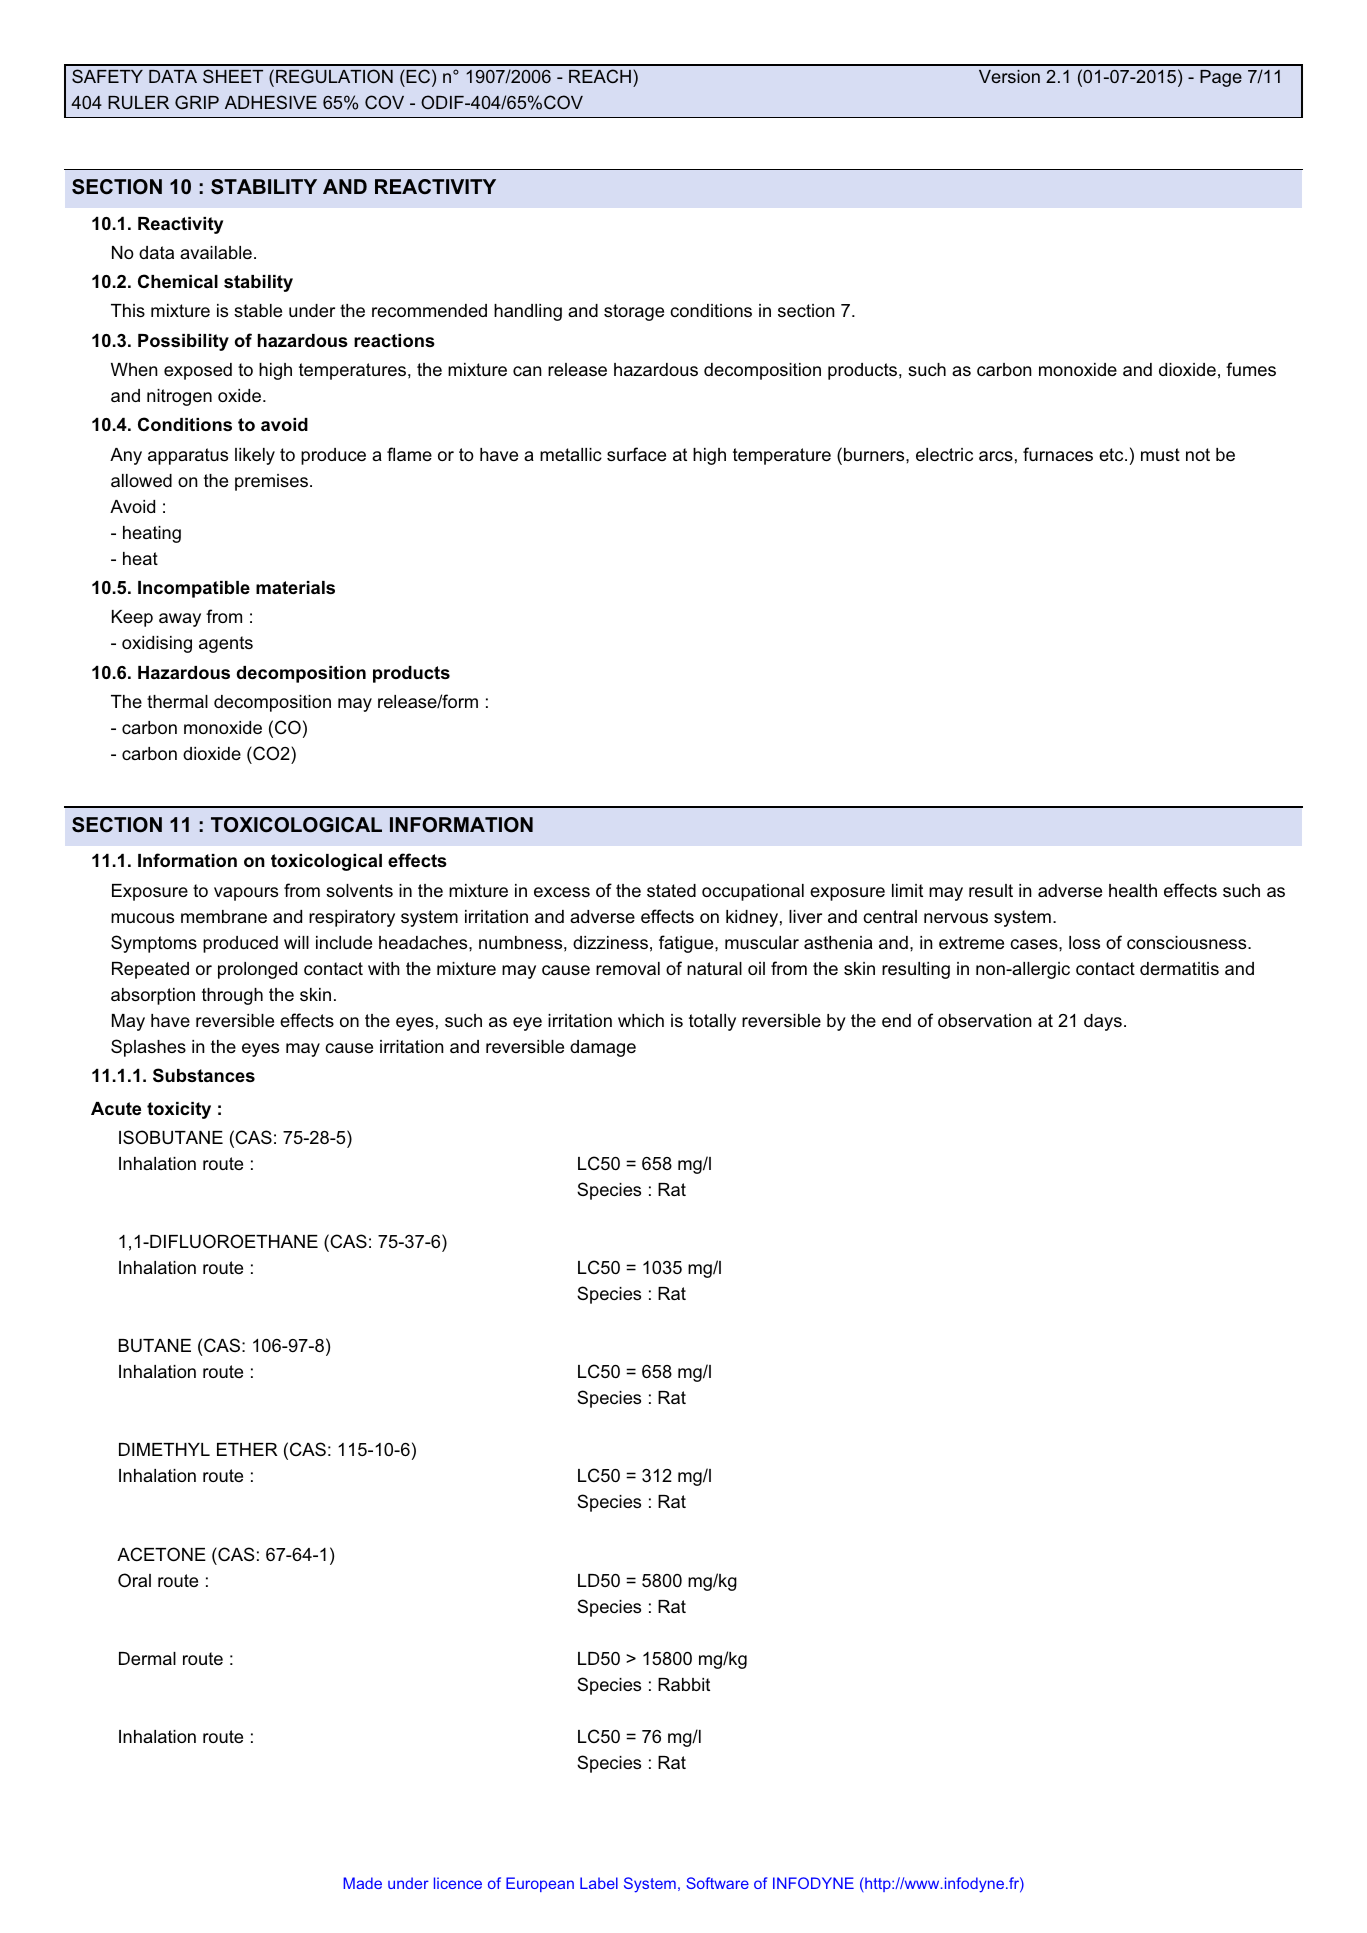 Image resolution: width=1367 pixels, height=1933 pixels. Describe the element at coordinates (600, 76) in the screenshot. I see `REACH` at that location.
